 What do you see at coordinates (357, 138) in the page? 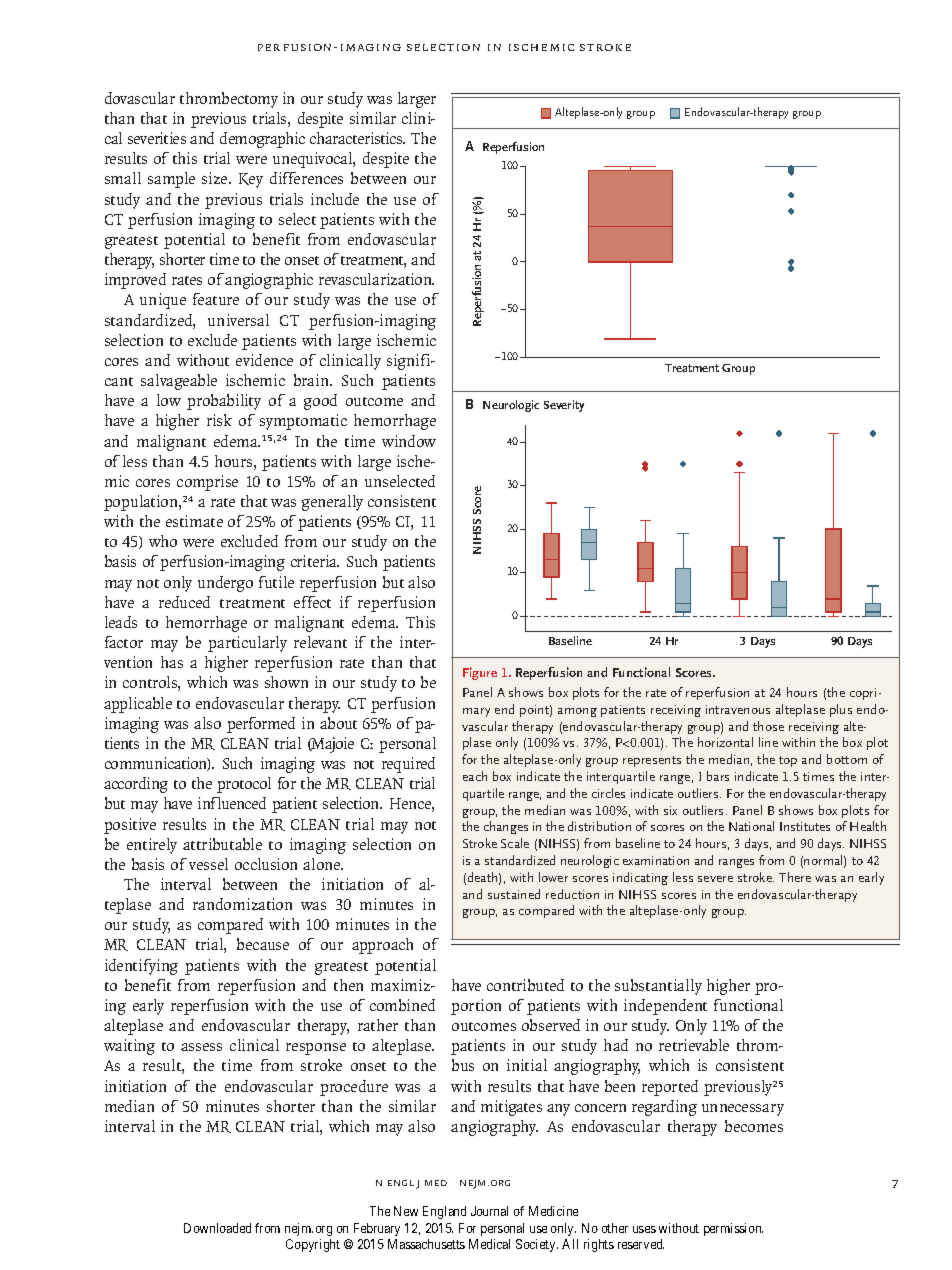
I see `characteristics` at bounding box center [357, 138].
